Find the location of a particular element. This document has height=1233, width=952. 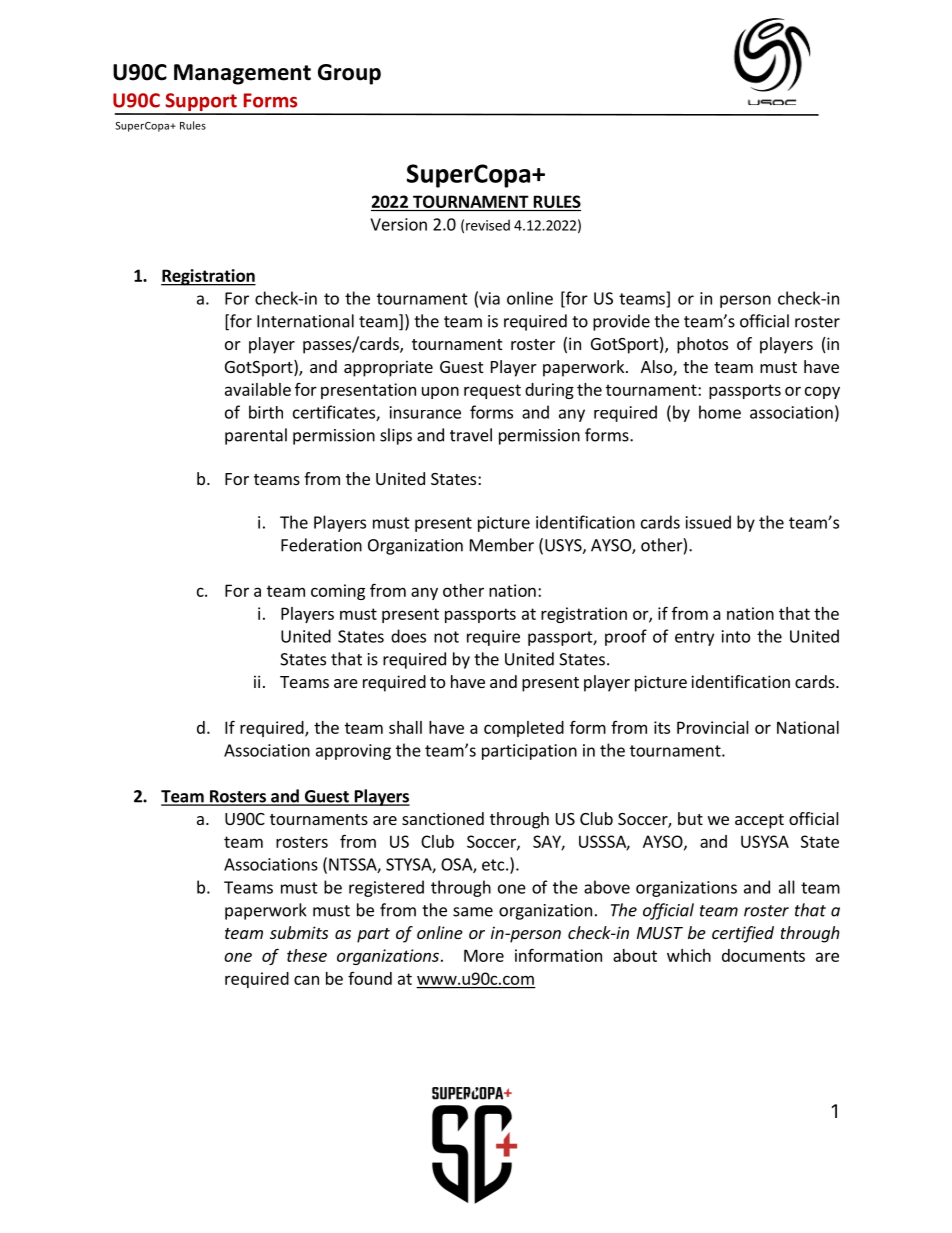

revised is located at coordinates (488, 225).
